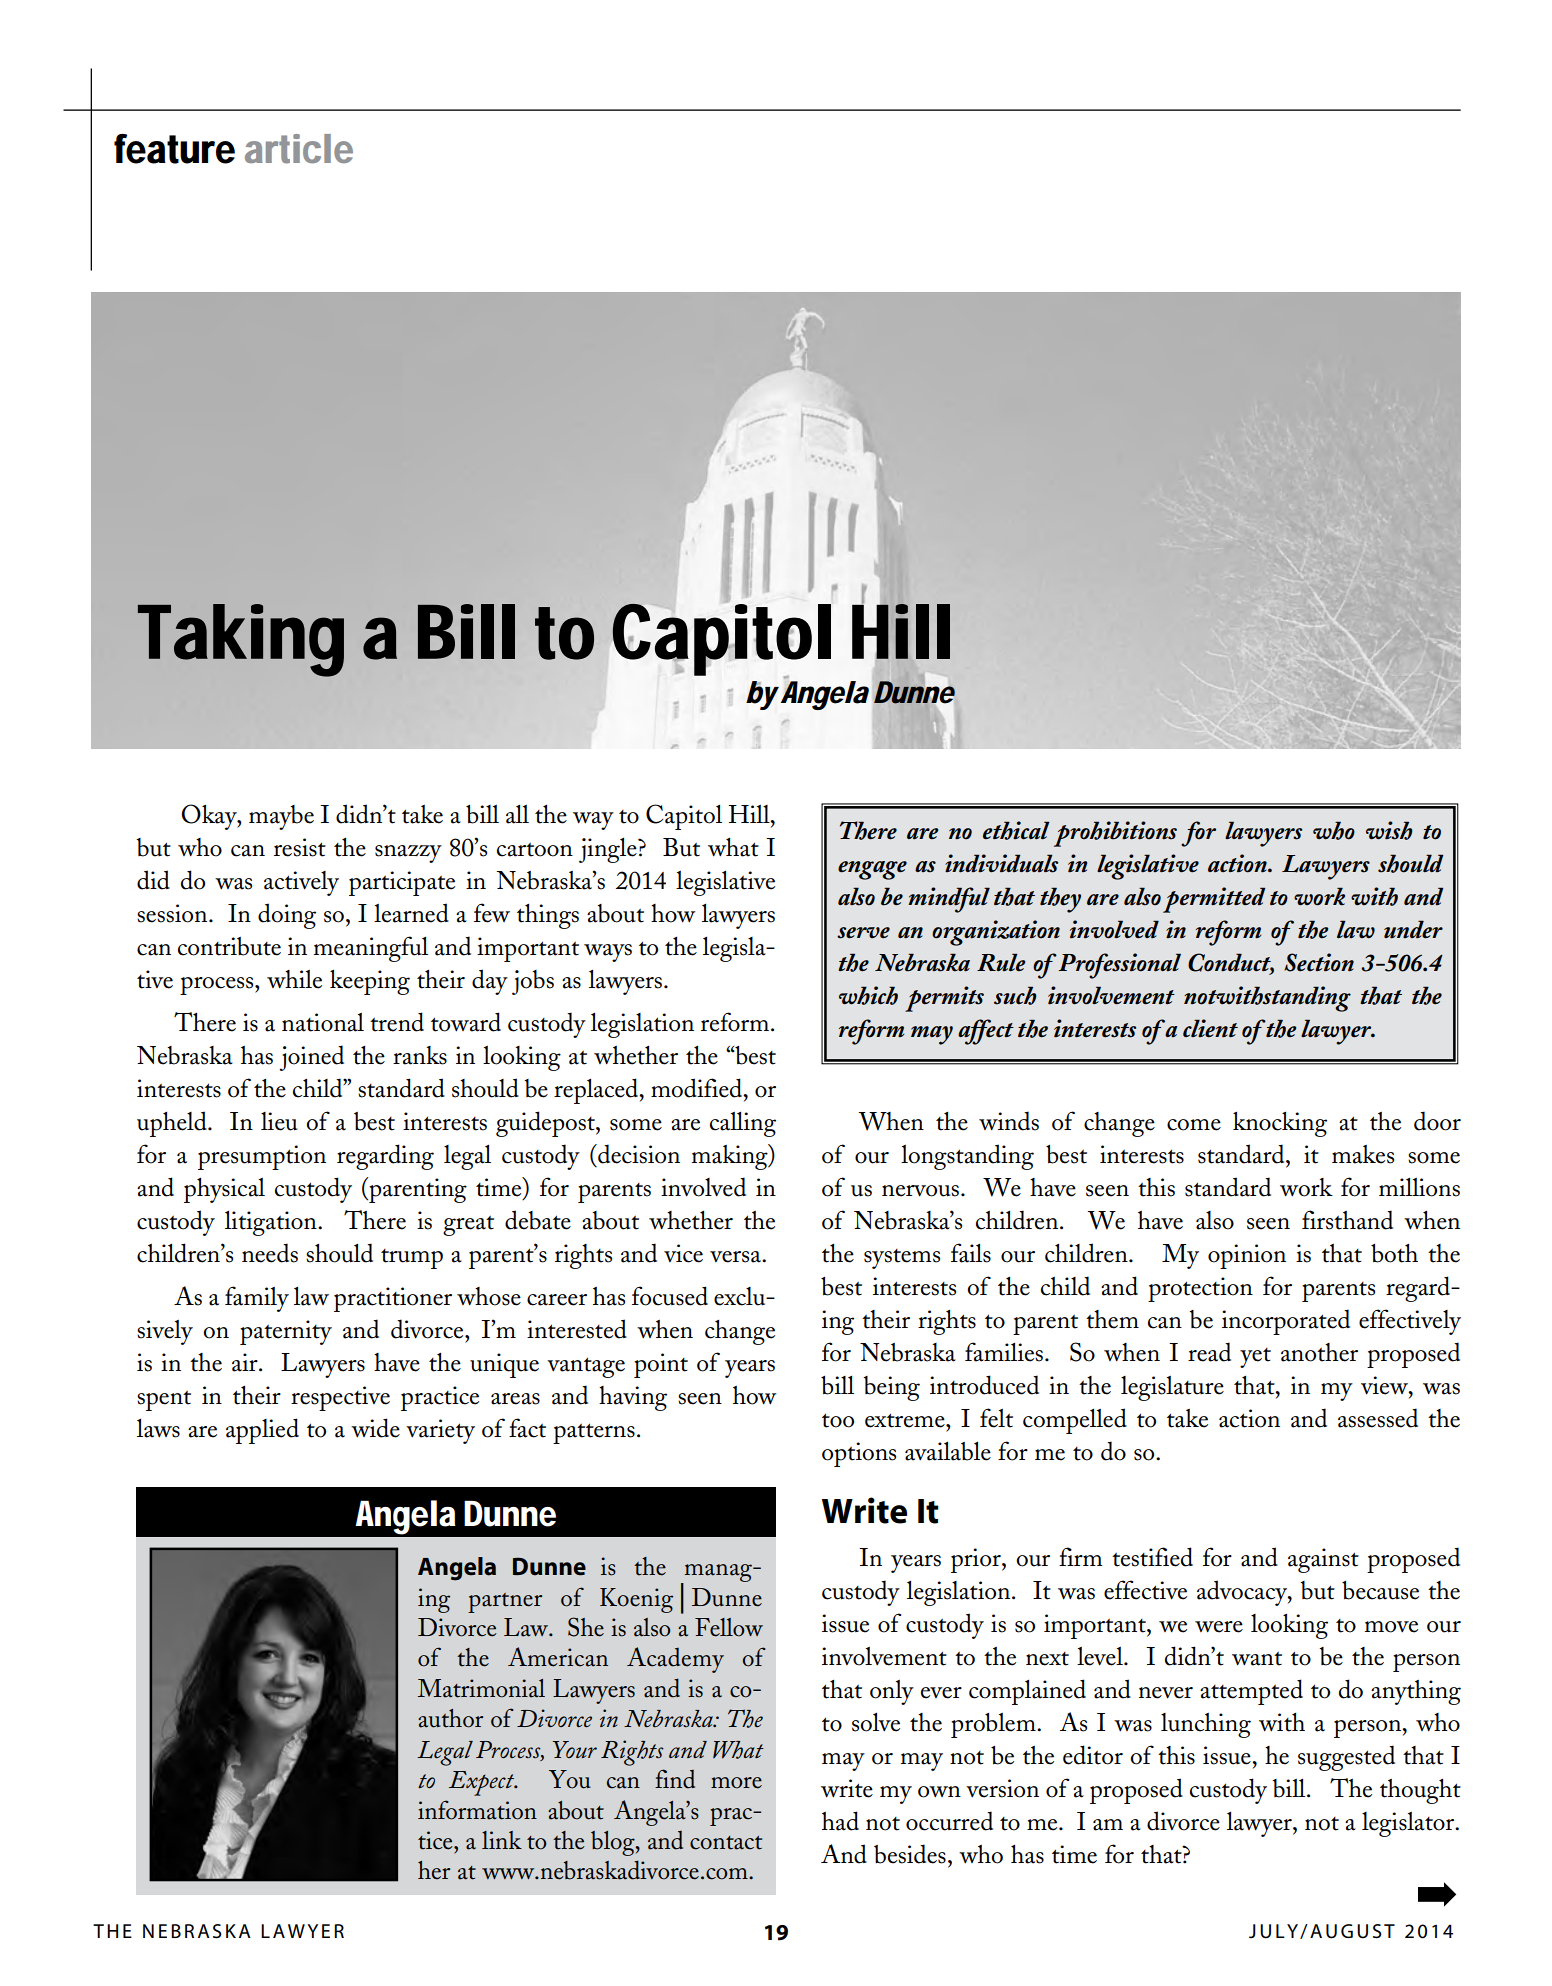  I want to click on prohibitions, so click(1115, 834).
